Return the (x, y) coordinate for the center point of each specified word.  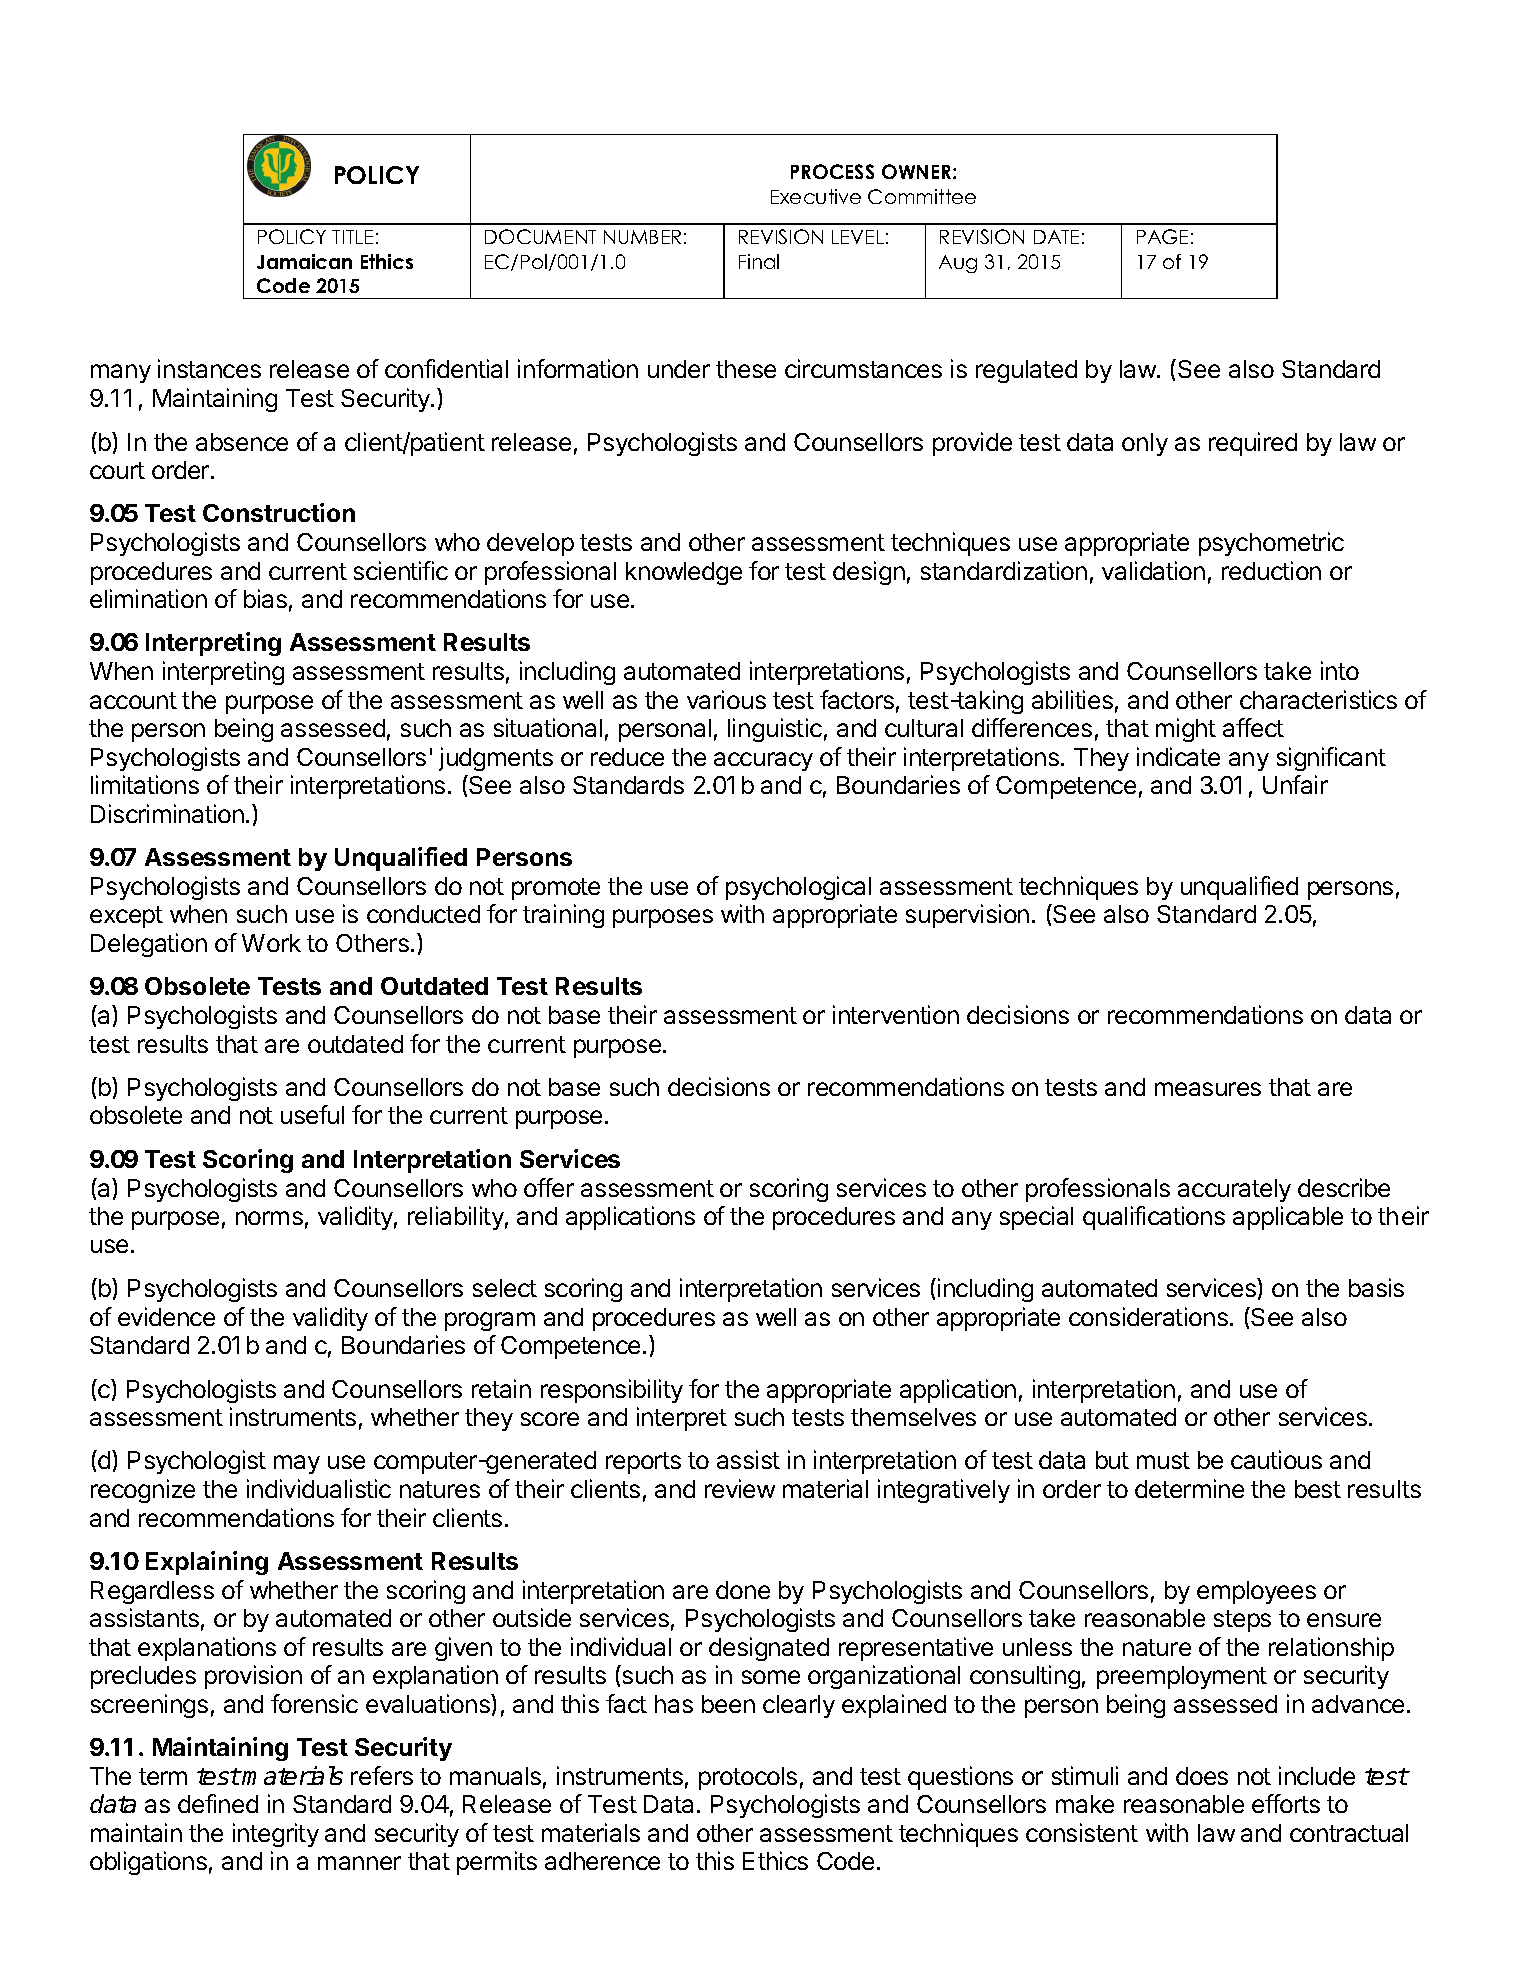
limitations (145, 784)
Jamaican (304, 261)
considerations (1148, 1316)
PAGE (1162, 236)
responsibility (612, 1391)
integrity (276, 1835)
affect (1253, 727)
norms (269, 1218)
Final (759, 261)
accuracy (763, 761)
